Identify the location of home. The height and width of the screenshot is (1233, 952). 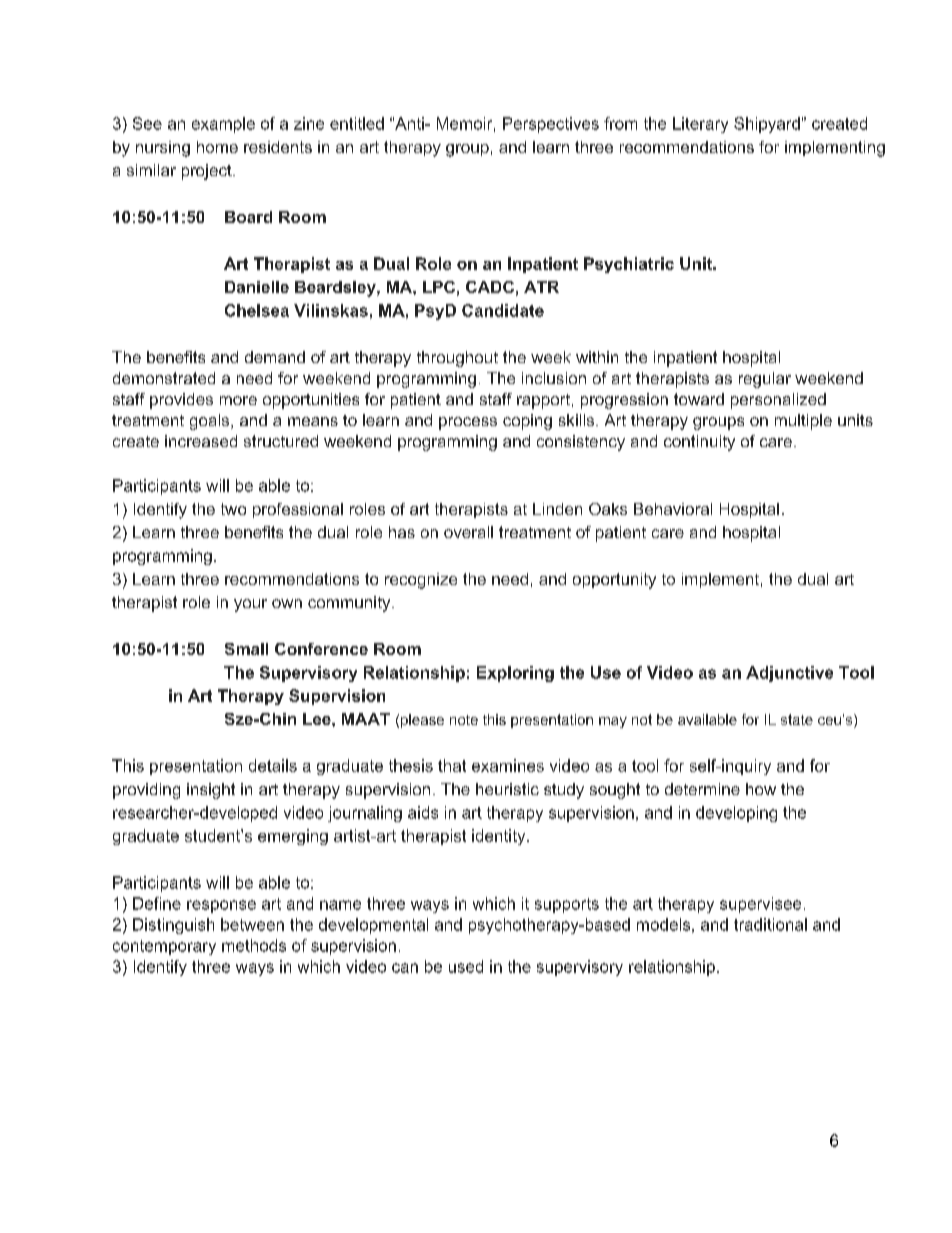
(217, 147).
